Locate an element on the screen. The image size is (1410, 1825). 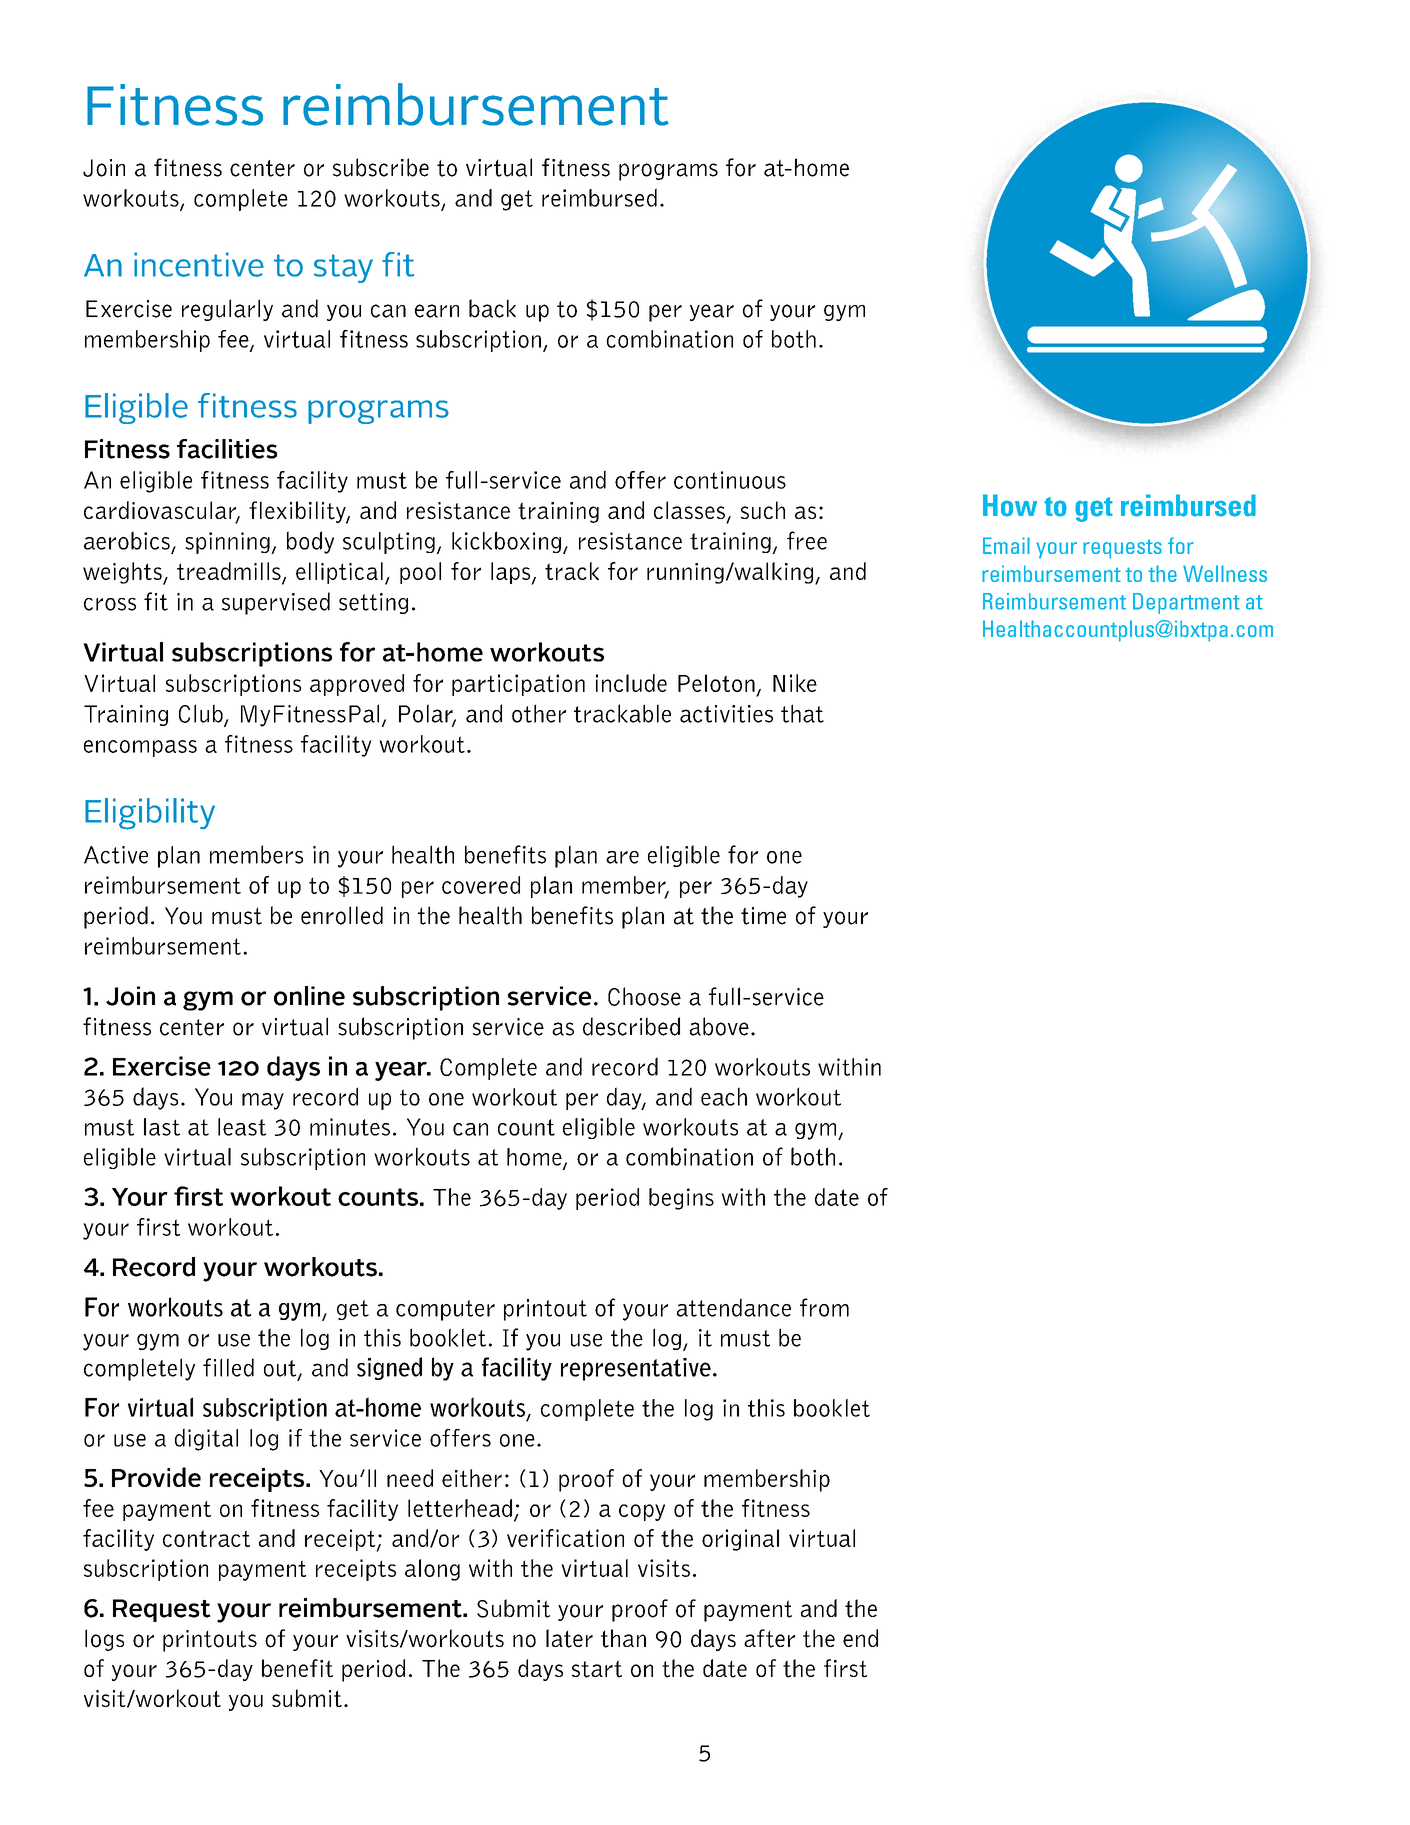
above is located at coordinates (719, 1026).
